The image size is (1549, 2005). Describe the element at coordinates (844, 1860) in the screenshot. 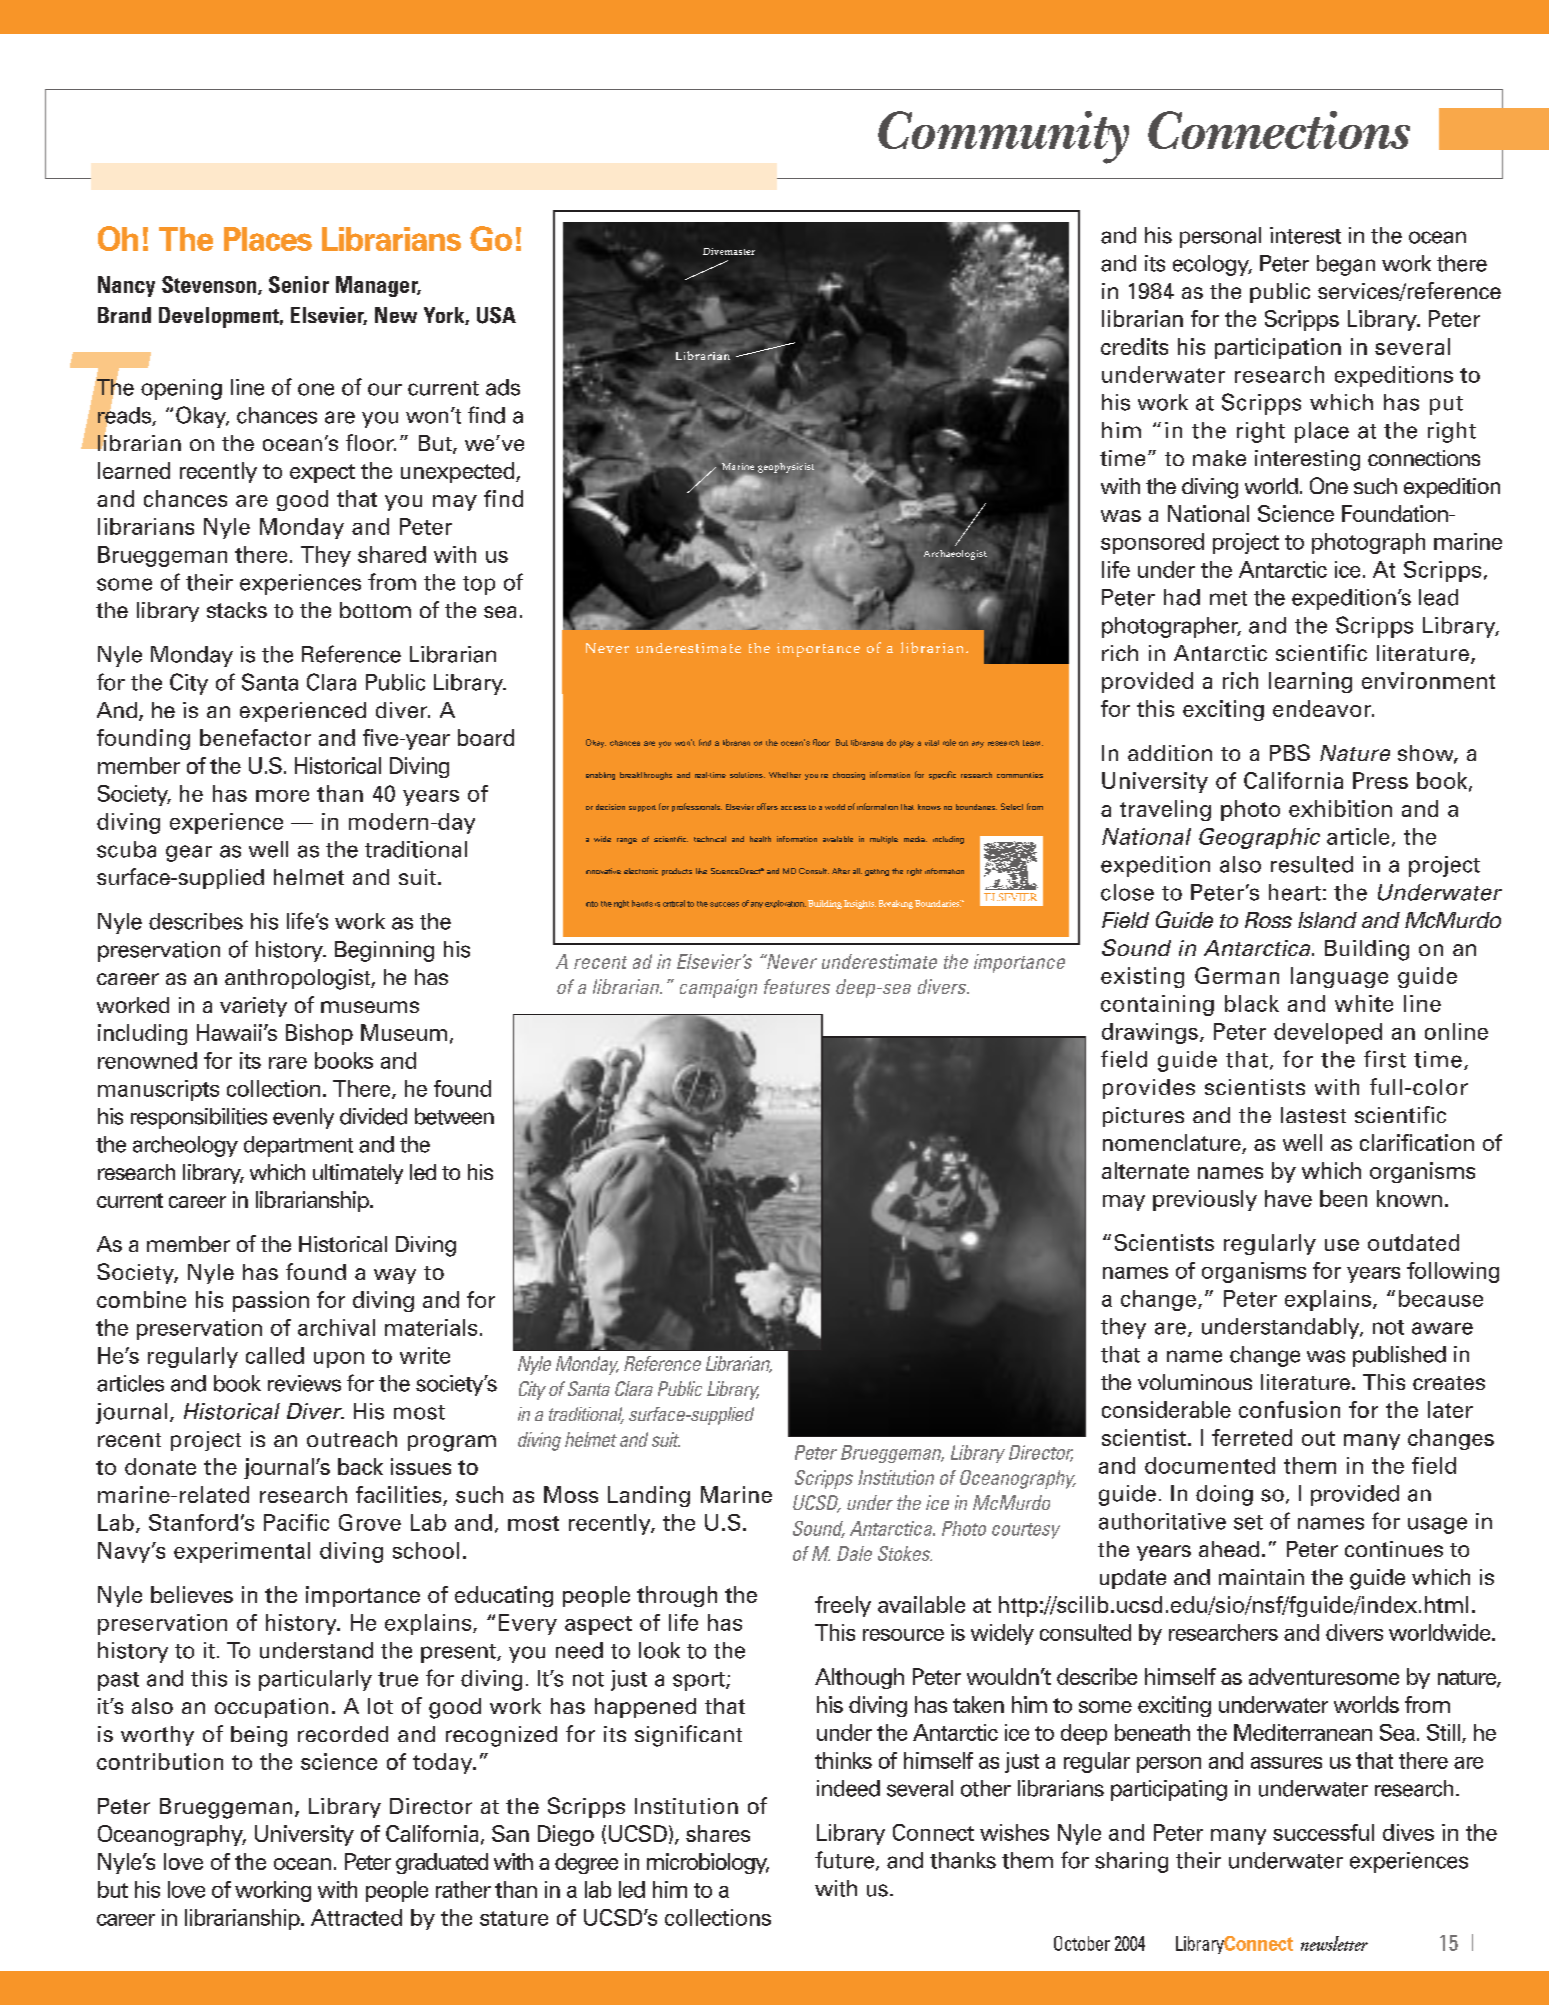

I see `future` at that location.
